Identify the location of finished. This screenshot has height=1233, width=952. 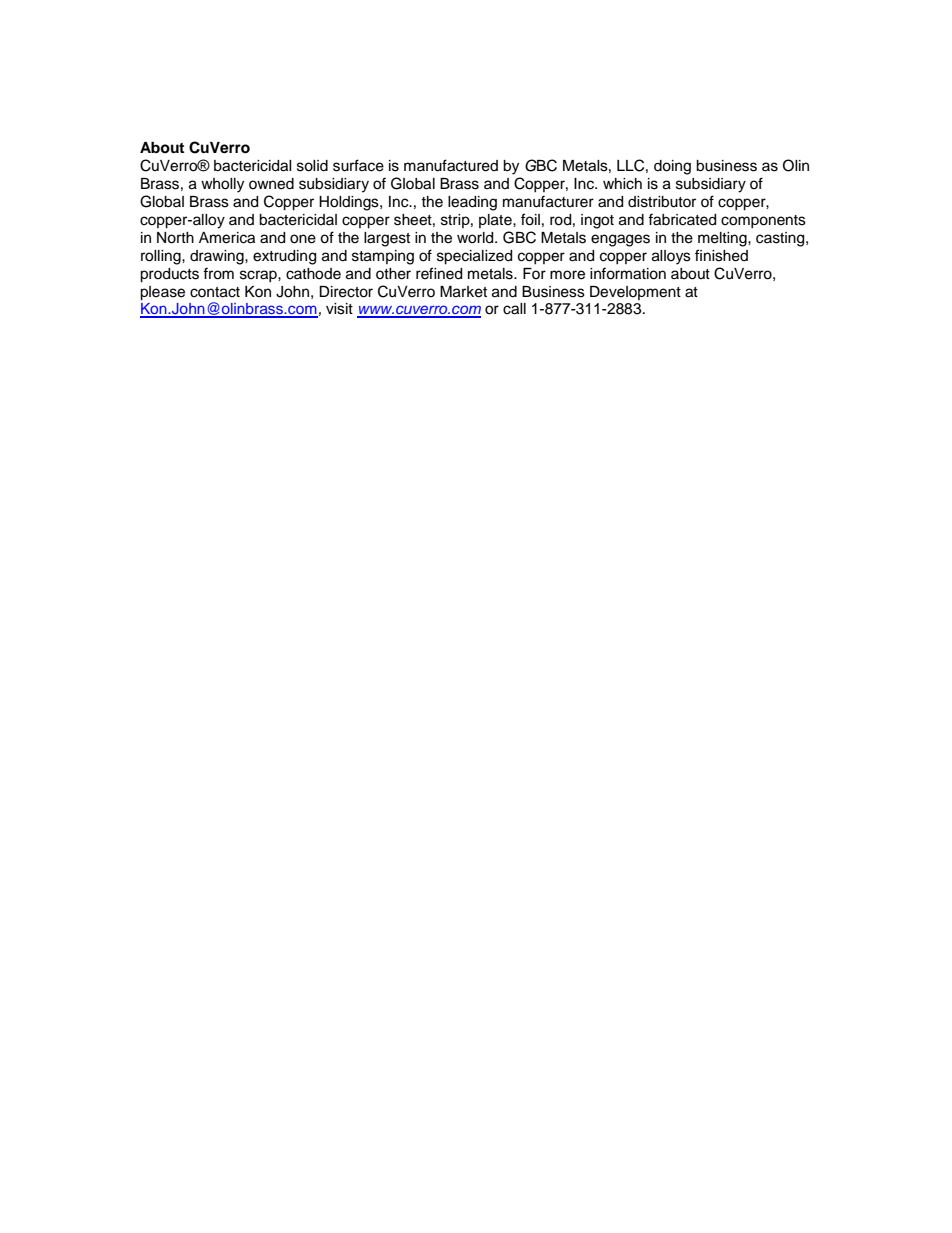
(721, 255).
